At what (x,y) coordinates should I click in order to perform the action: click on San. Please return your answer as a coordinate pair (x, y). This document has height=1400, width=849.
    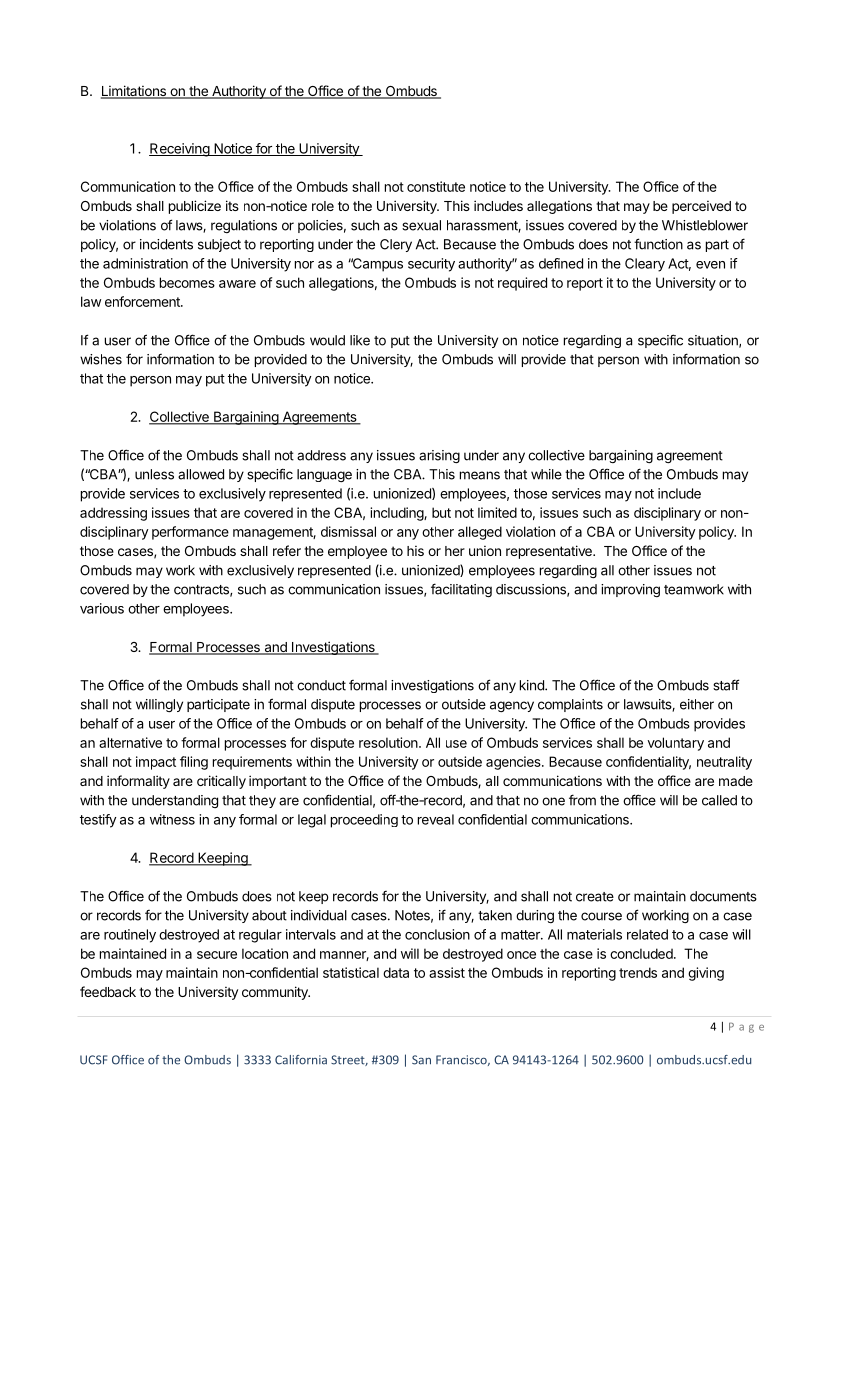
    Looking at the image, I should click on (421, 1060).
